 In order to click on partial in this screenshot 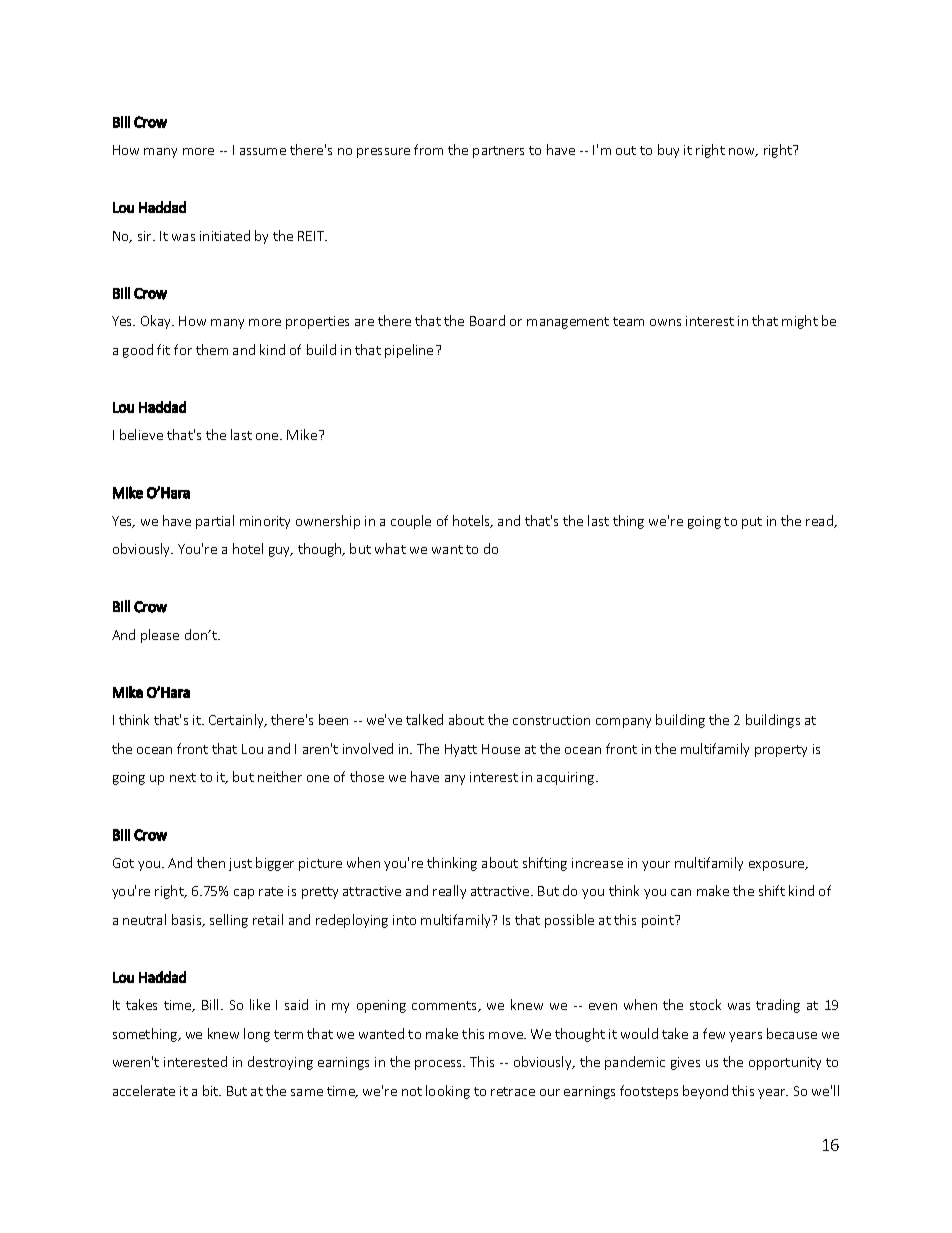, I will do `click(215, 522)`.
